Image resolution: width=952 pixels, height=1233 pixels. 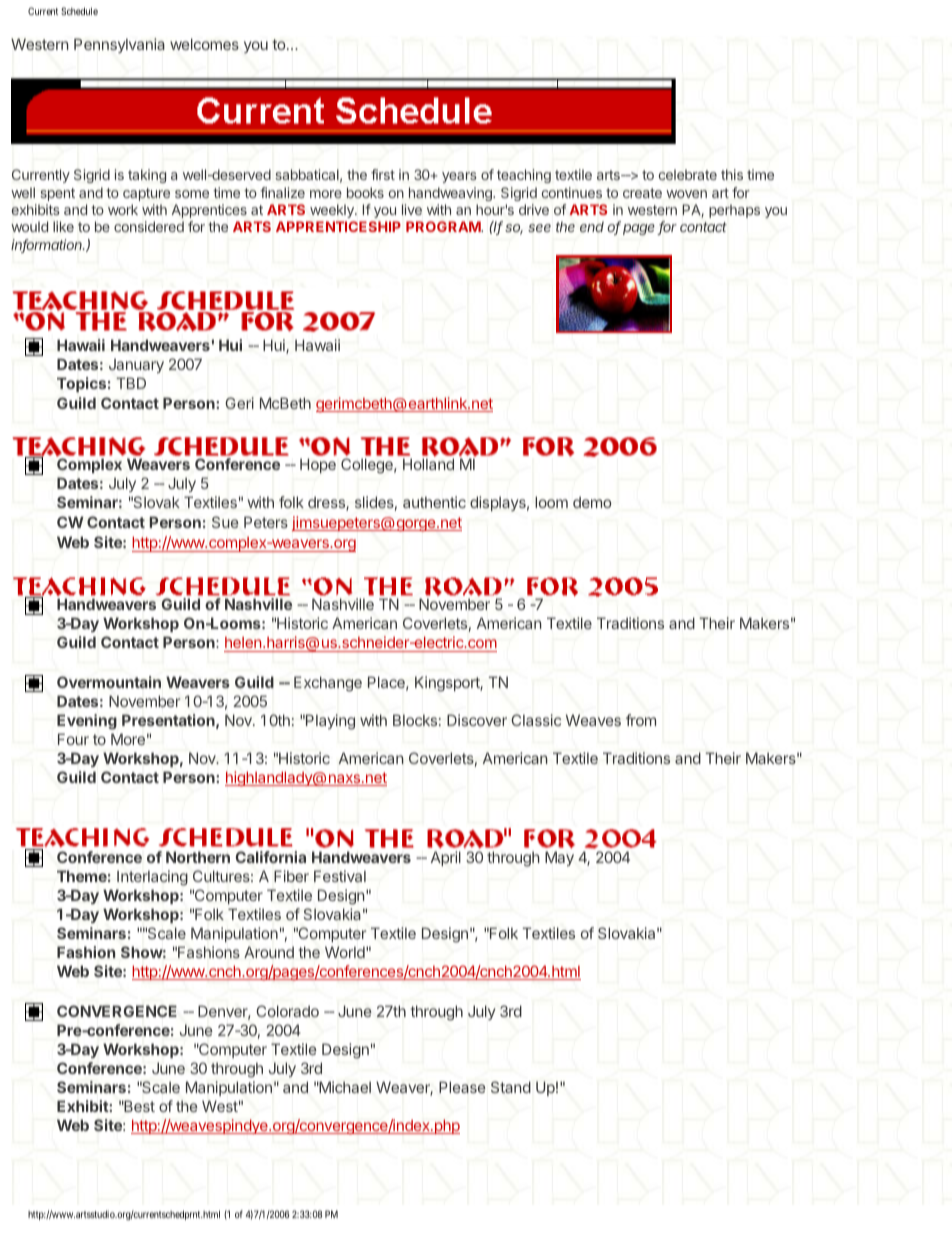 What do you see at coordinates (131, 383) in the screenshot?
I see `TBD` at bounding box center [131, 383].
